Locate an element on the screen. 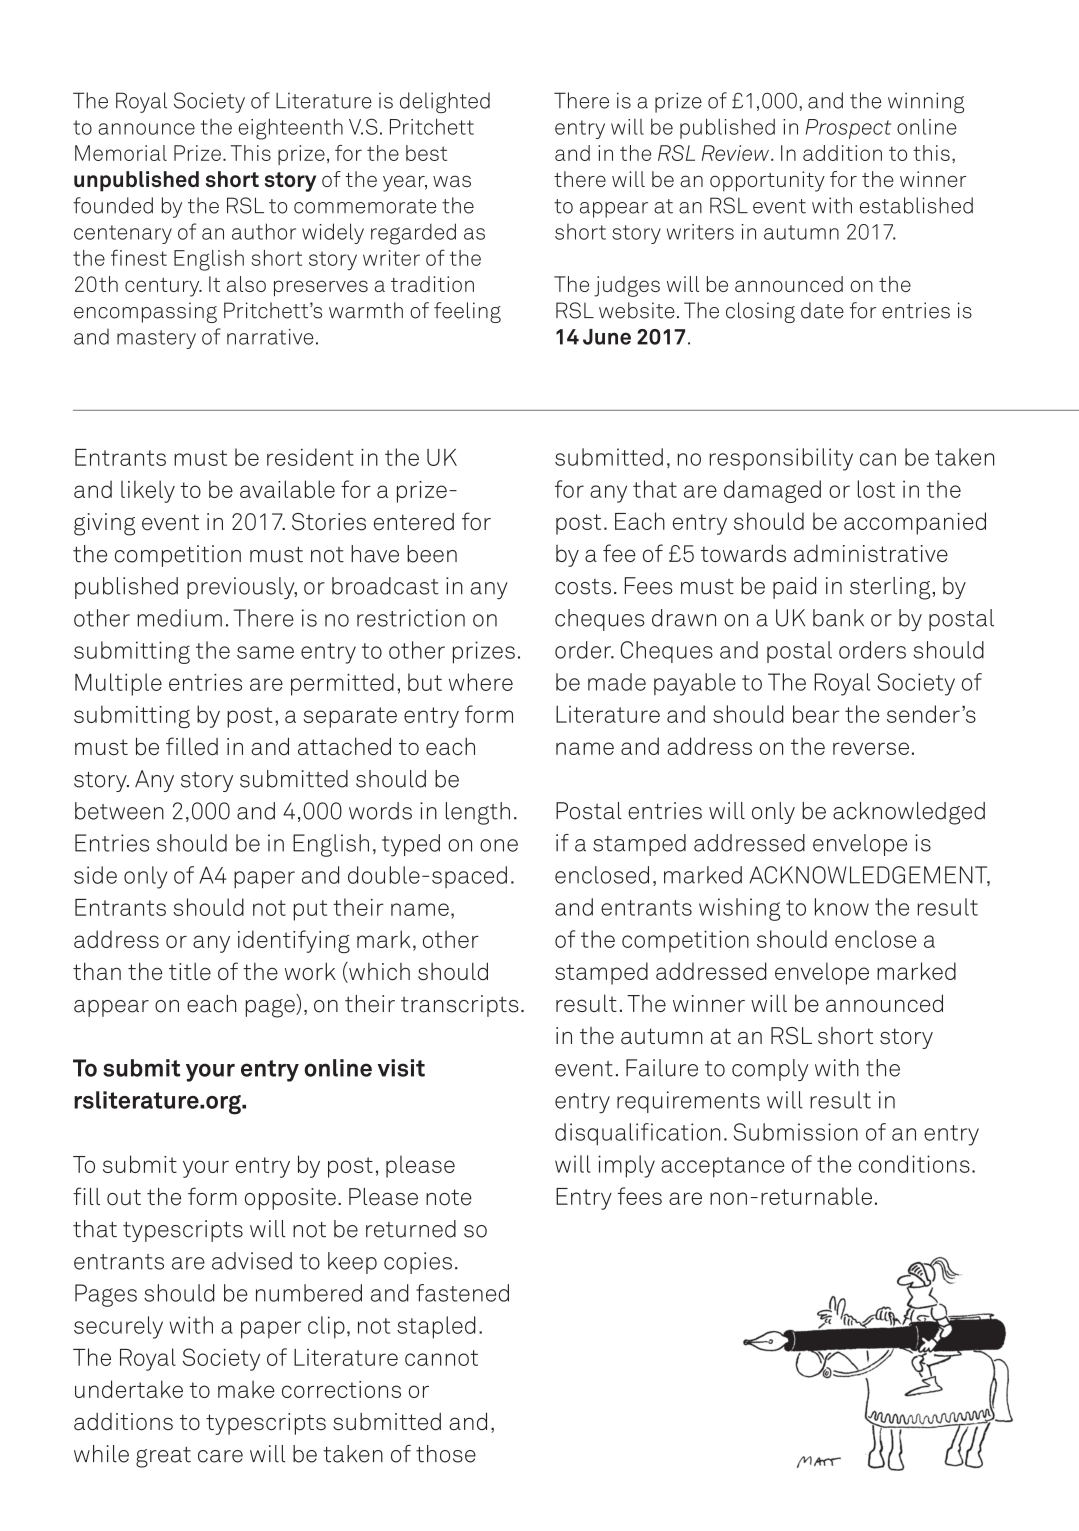 The width and height of the screenshot is (1079, 1531). length is located at coordinates (478, 813).
